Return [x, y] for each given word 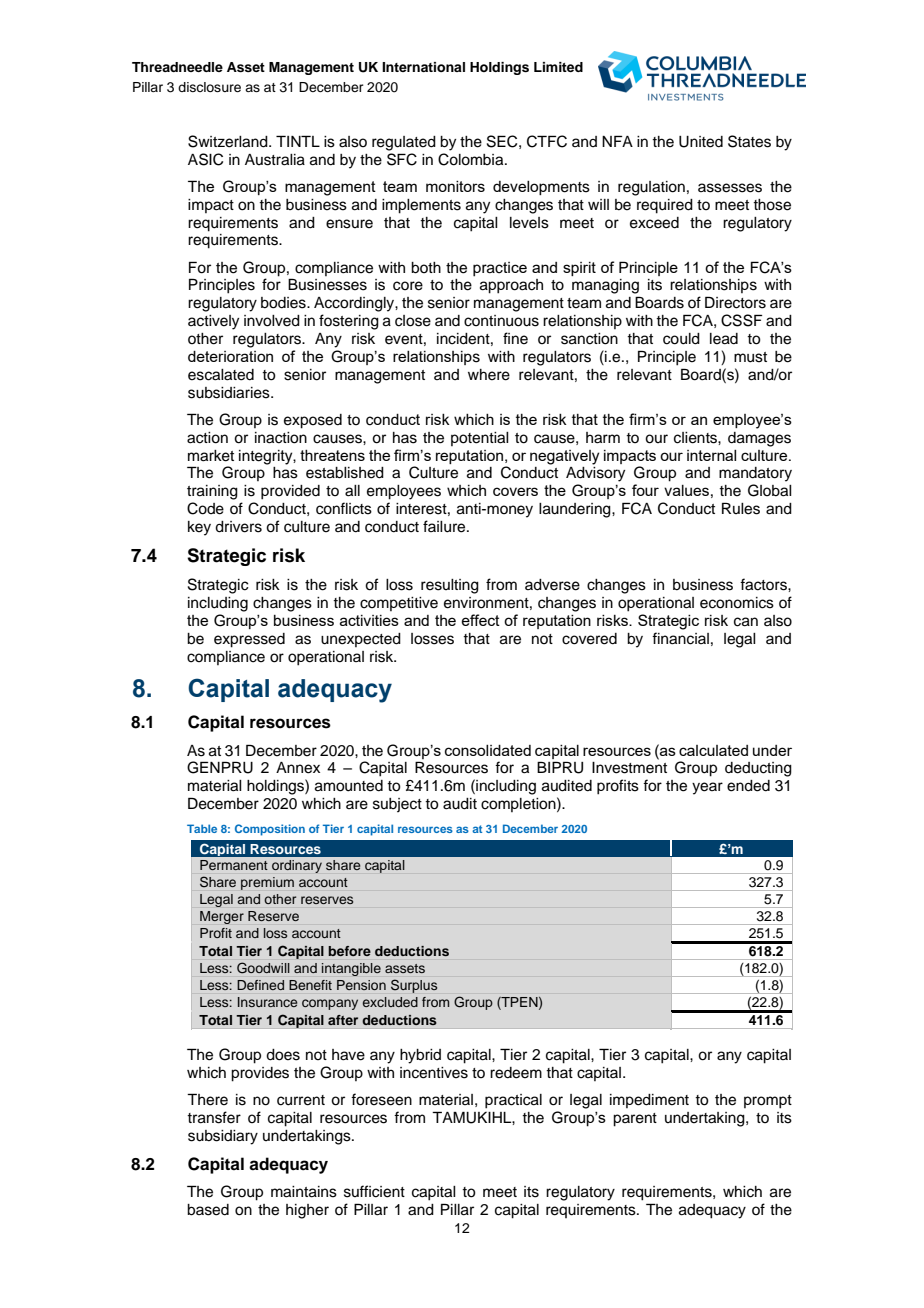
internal [711, 455]
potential [480, 439]
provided [290, 492]
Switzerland [229, 141]
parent [635, 1120]
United [701, 142]
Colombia [472, 159]
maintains [304, 1192]
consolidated [488, 750]
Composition [270, 830]
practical [513, 1101]
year [707, 788]
